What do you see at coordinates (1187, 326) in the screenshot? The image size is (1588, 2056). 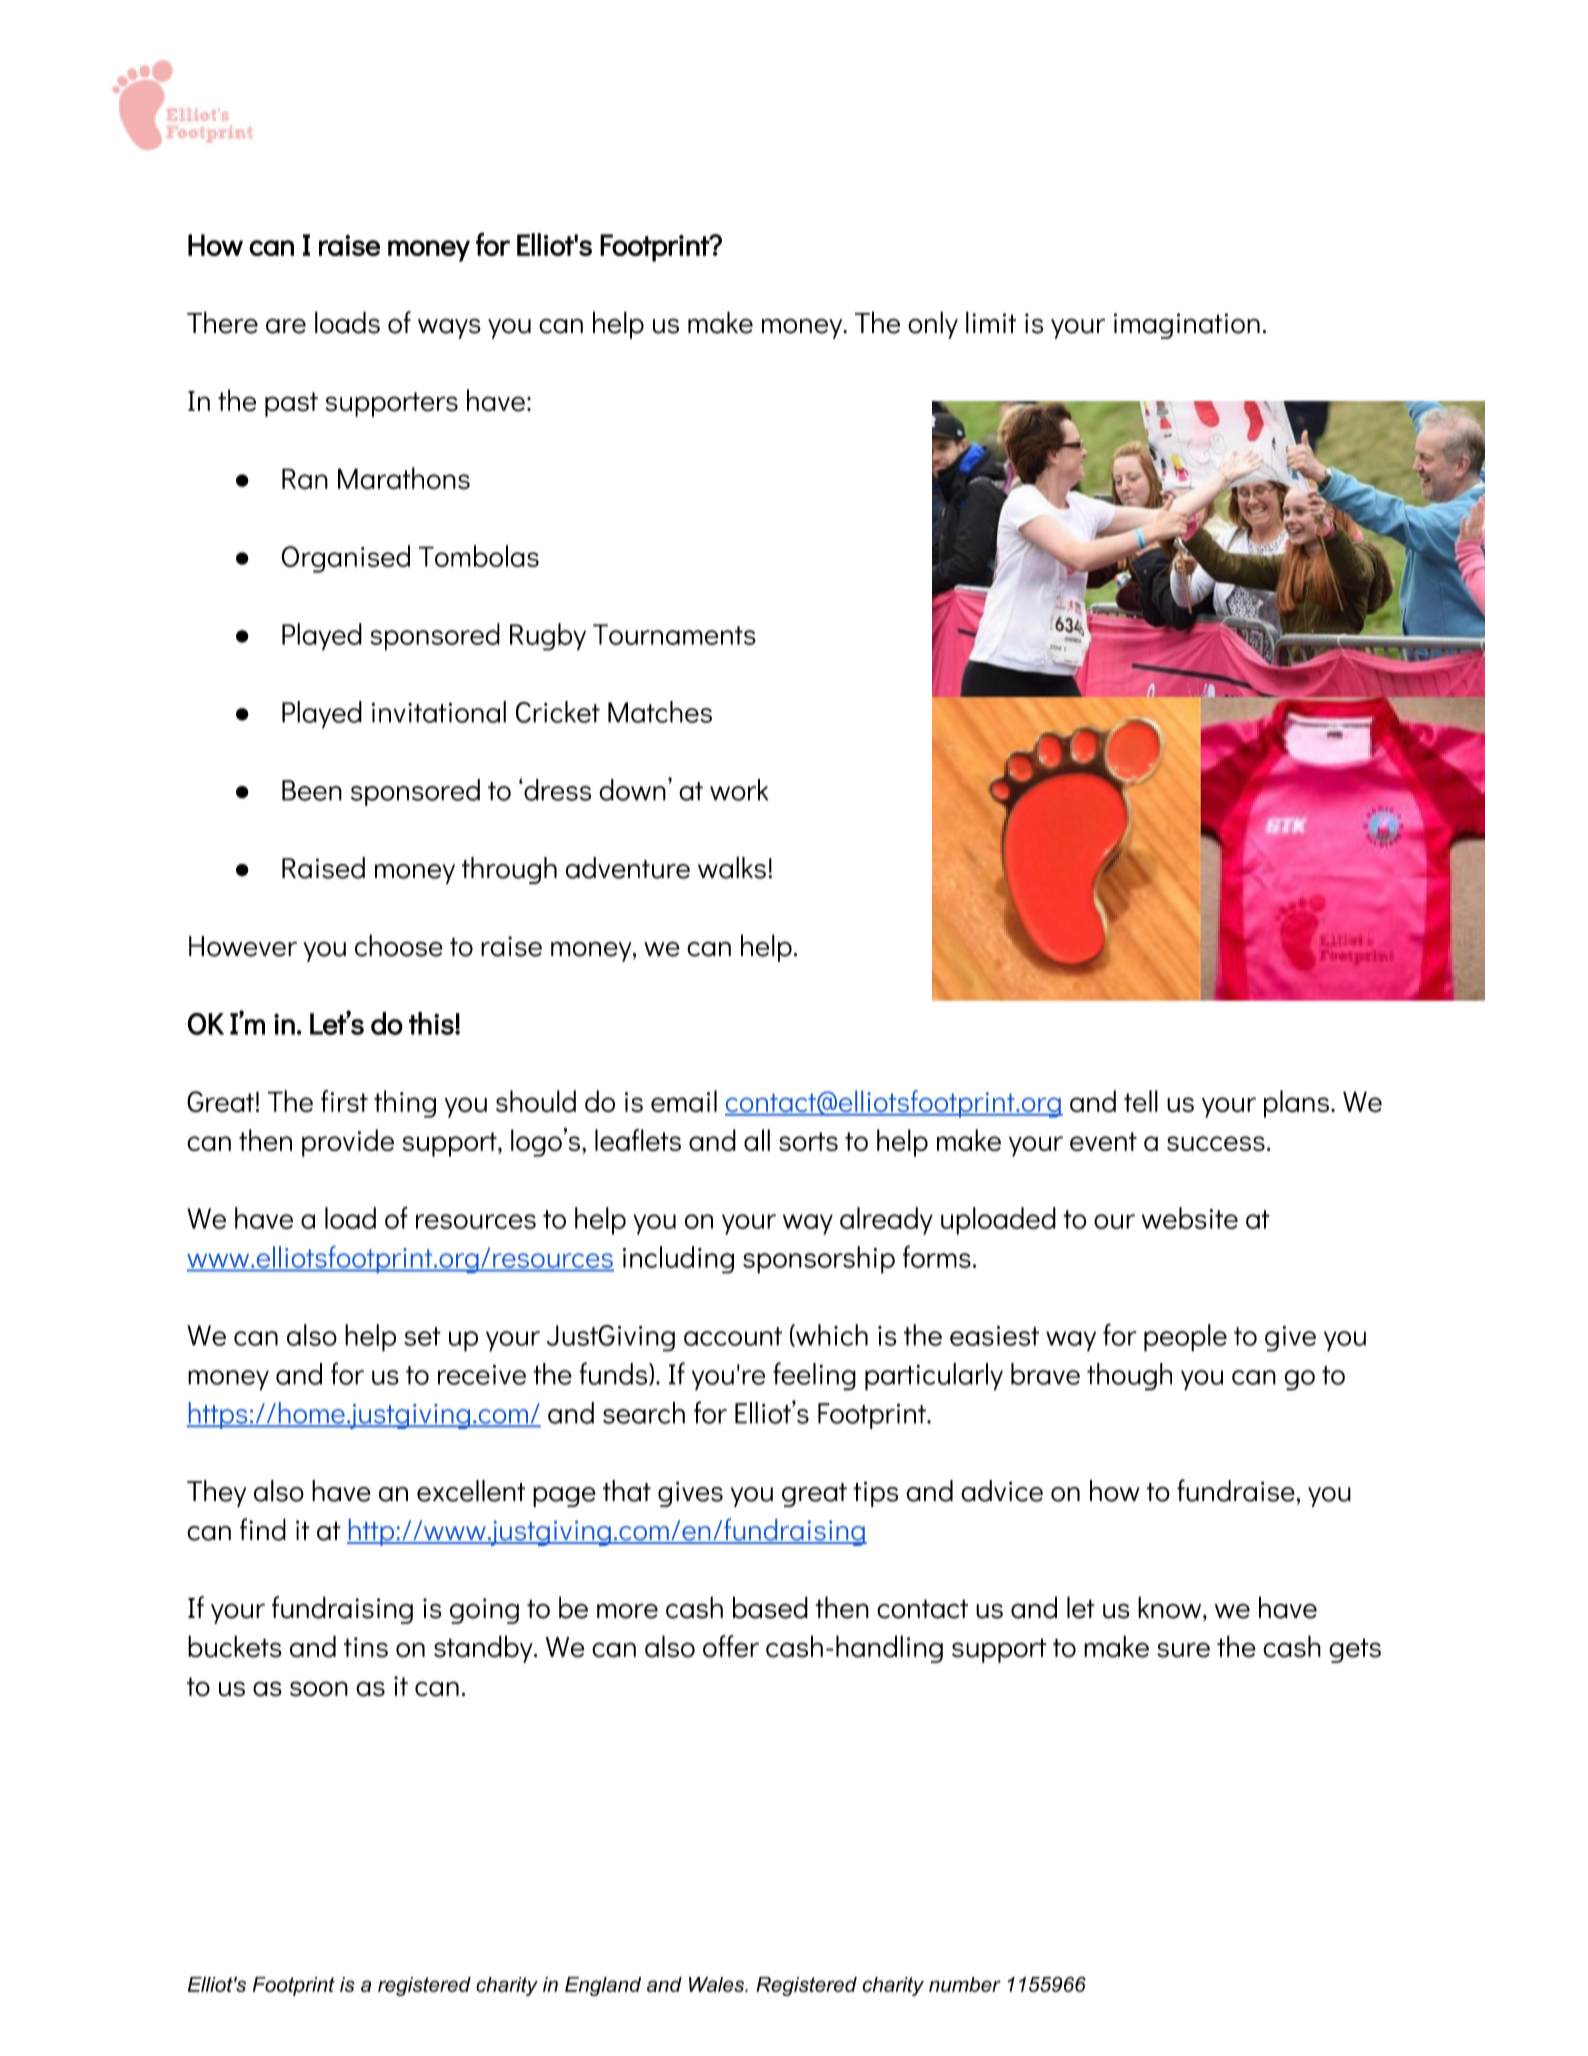 I see `imagination` at bounding box center [1187, 326].
